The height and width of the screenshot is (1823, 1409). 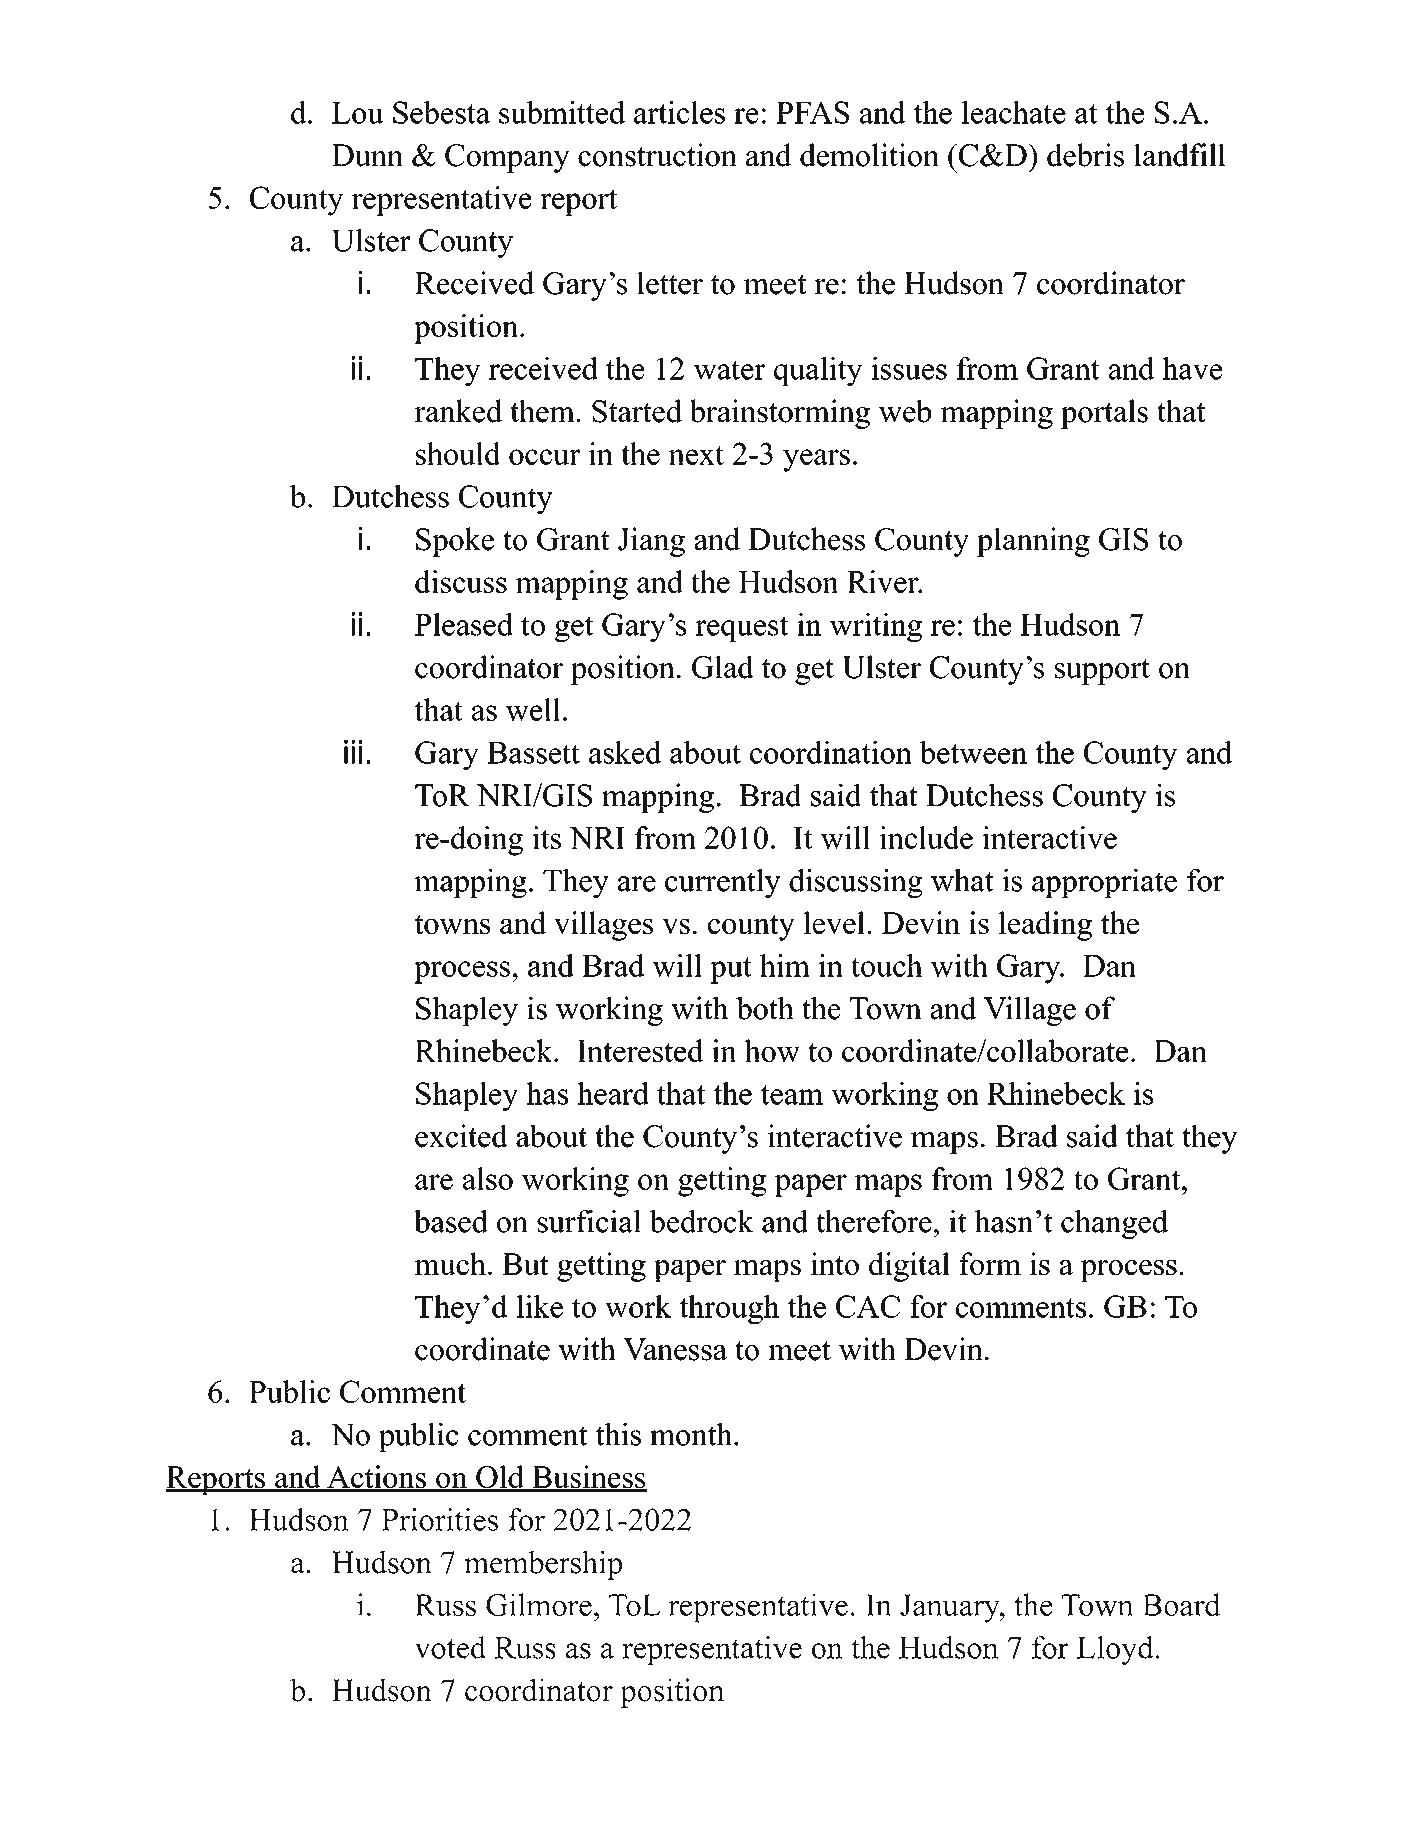 What do you see at coordinates (692, 1434) in the screenshot?
I see `month` at bounding box center [692, 1434].
